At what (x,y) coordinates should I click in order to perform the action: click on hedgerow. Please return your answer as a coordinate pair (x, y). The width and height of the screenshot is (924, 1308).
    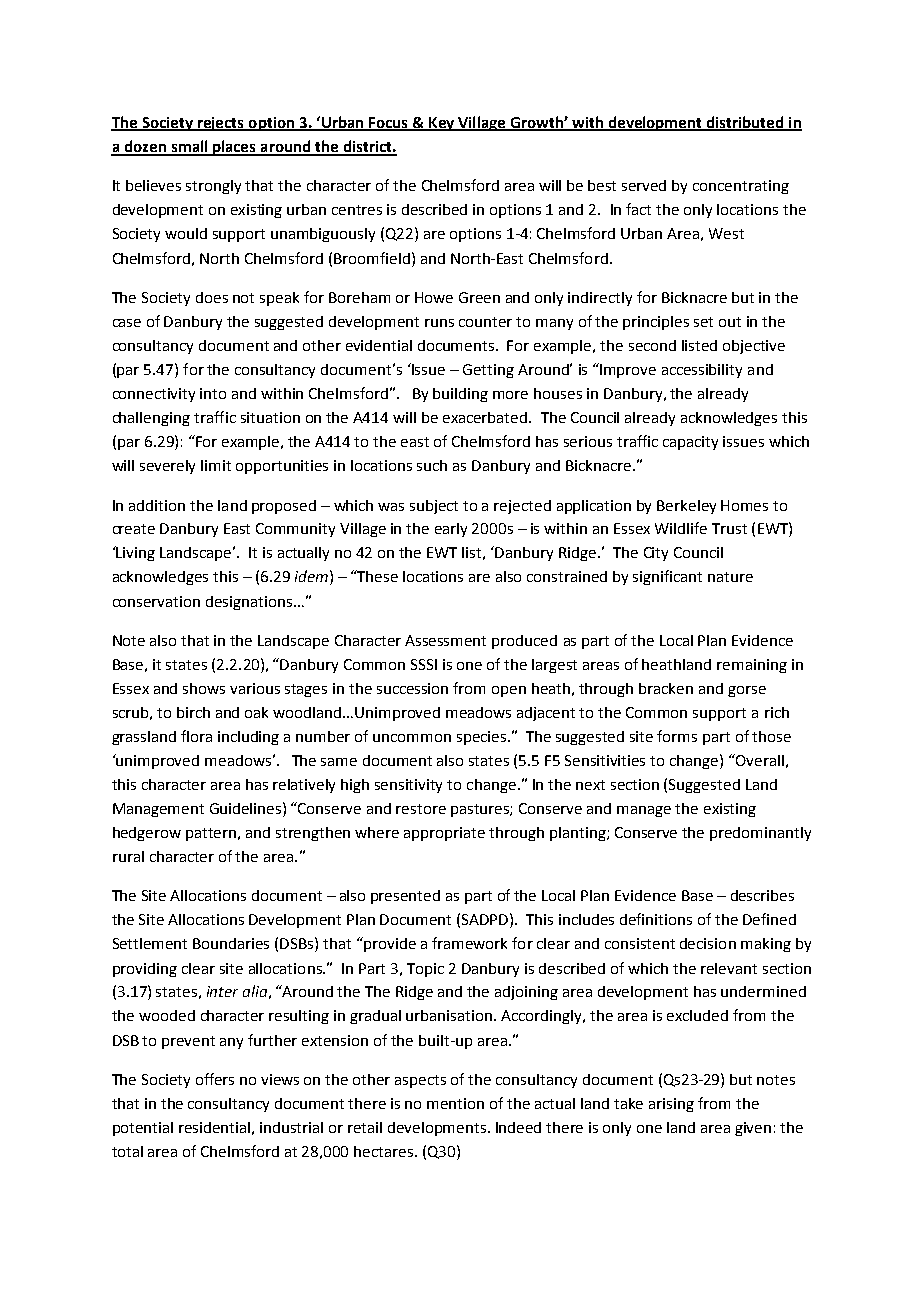
    Looking at the image, I should click on (147, 834).
